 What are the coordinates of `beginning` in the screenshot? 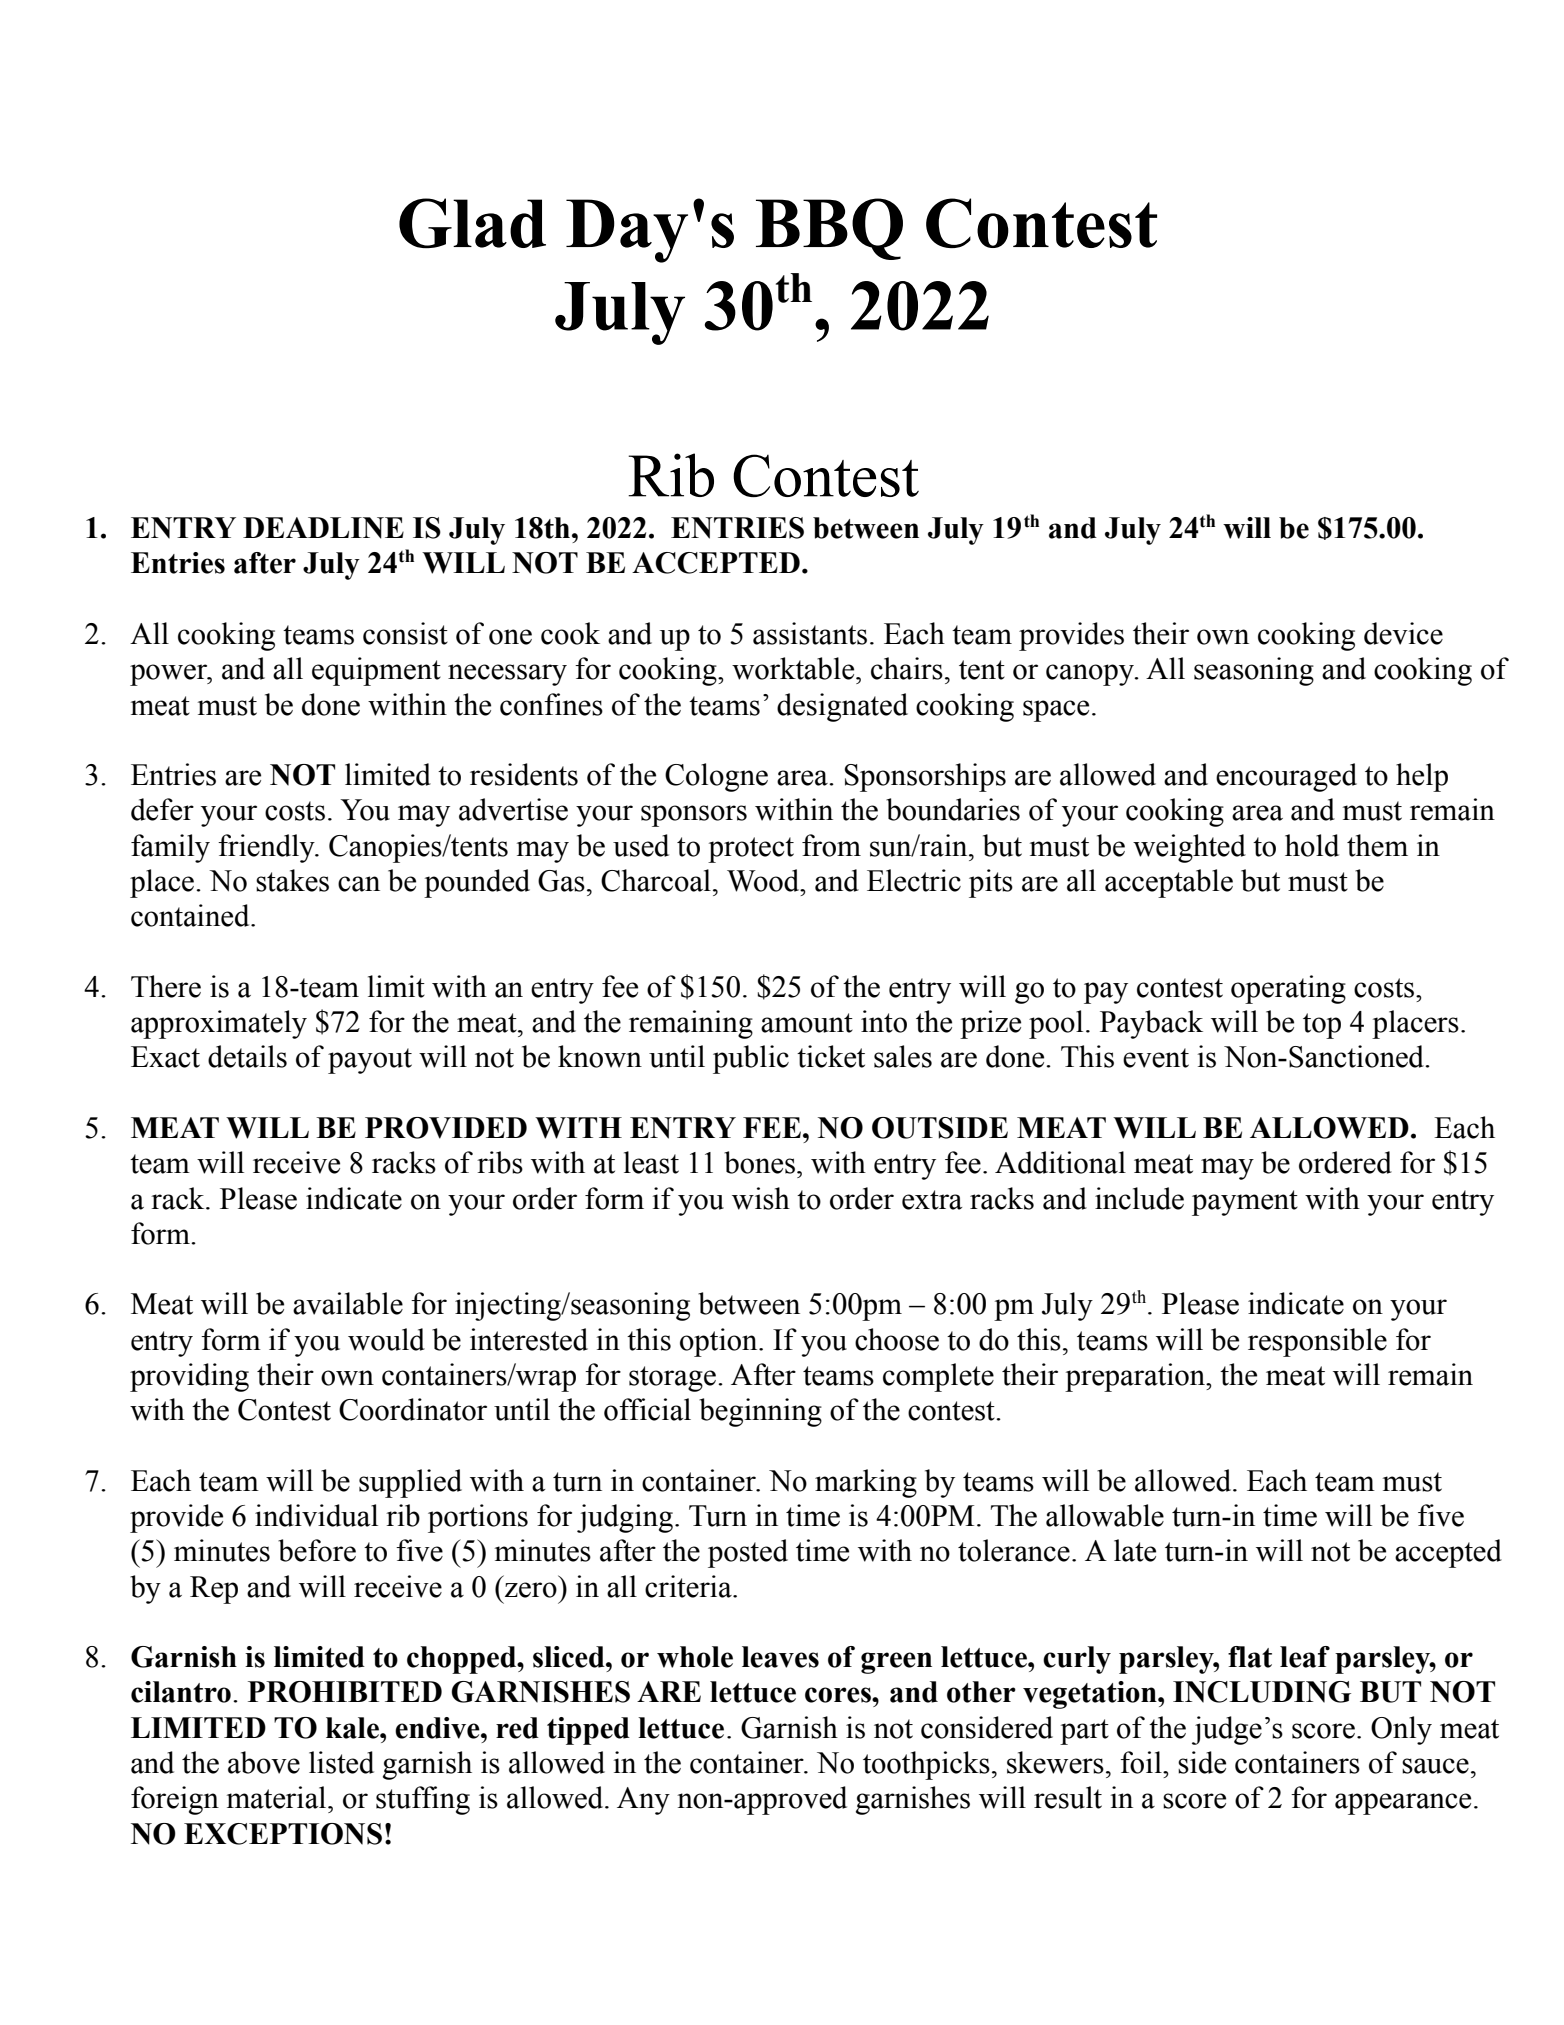 It's located at (760, 1412).
